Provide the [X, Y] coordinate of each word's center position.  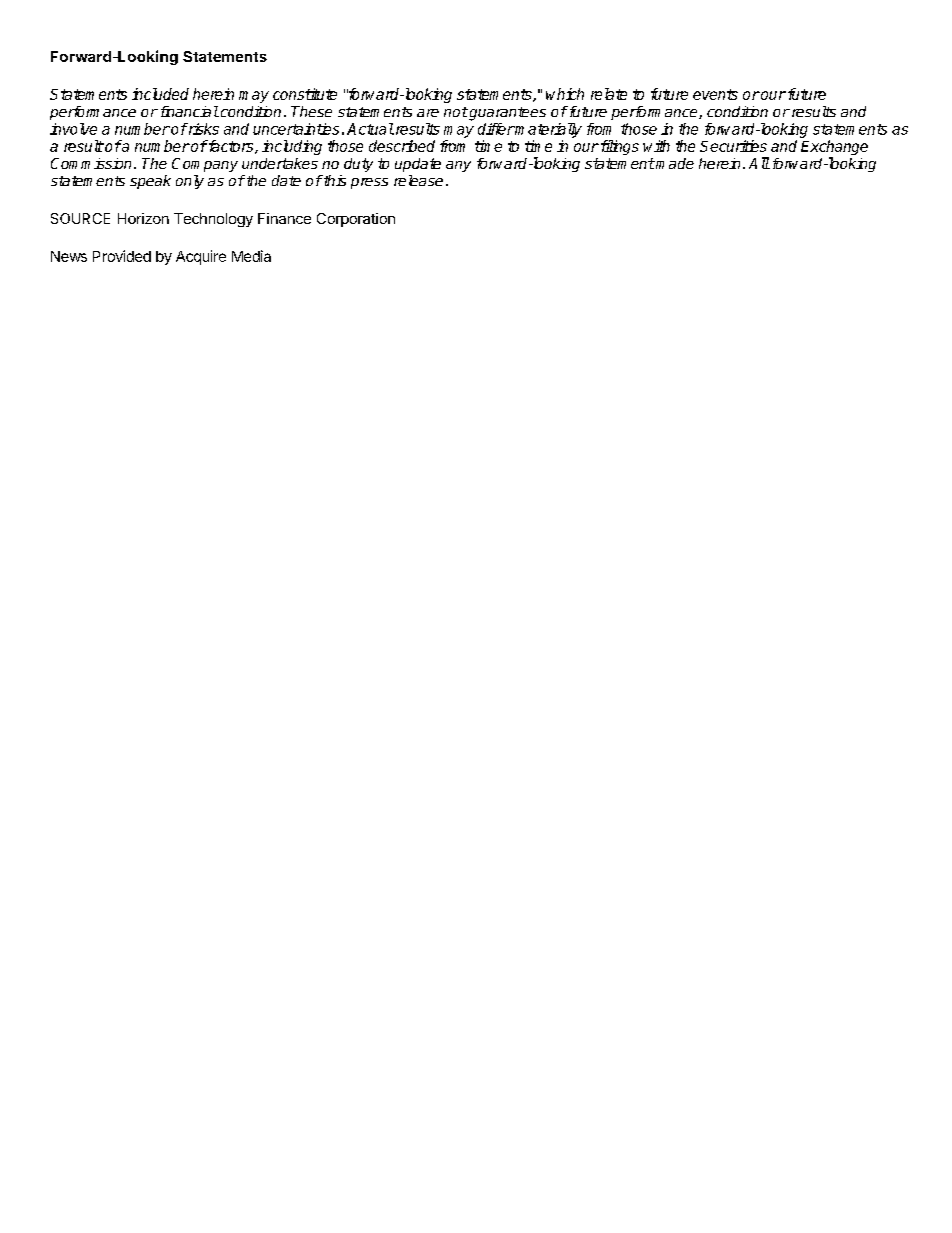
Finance [284, 218]
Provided [122, 256]
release [418, 180]
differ [496, 129]
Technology [213, 220]
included [160, 94]
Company [205, 165]
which [565, 94]
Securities [733, 146]
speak [150, 182]
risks [202, 129]
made [674, 163]
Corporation [356, 220]
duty [358, 165]
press [369, 183]
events [715, 94]
